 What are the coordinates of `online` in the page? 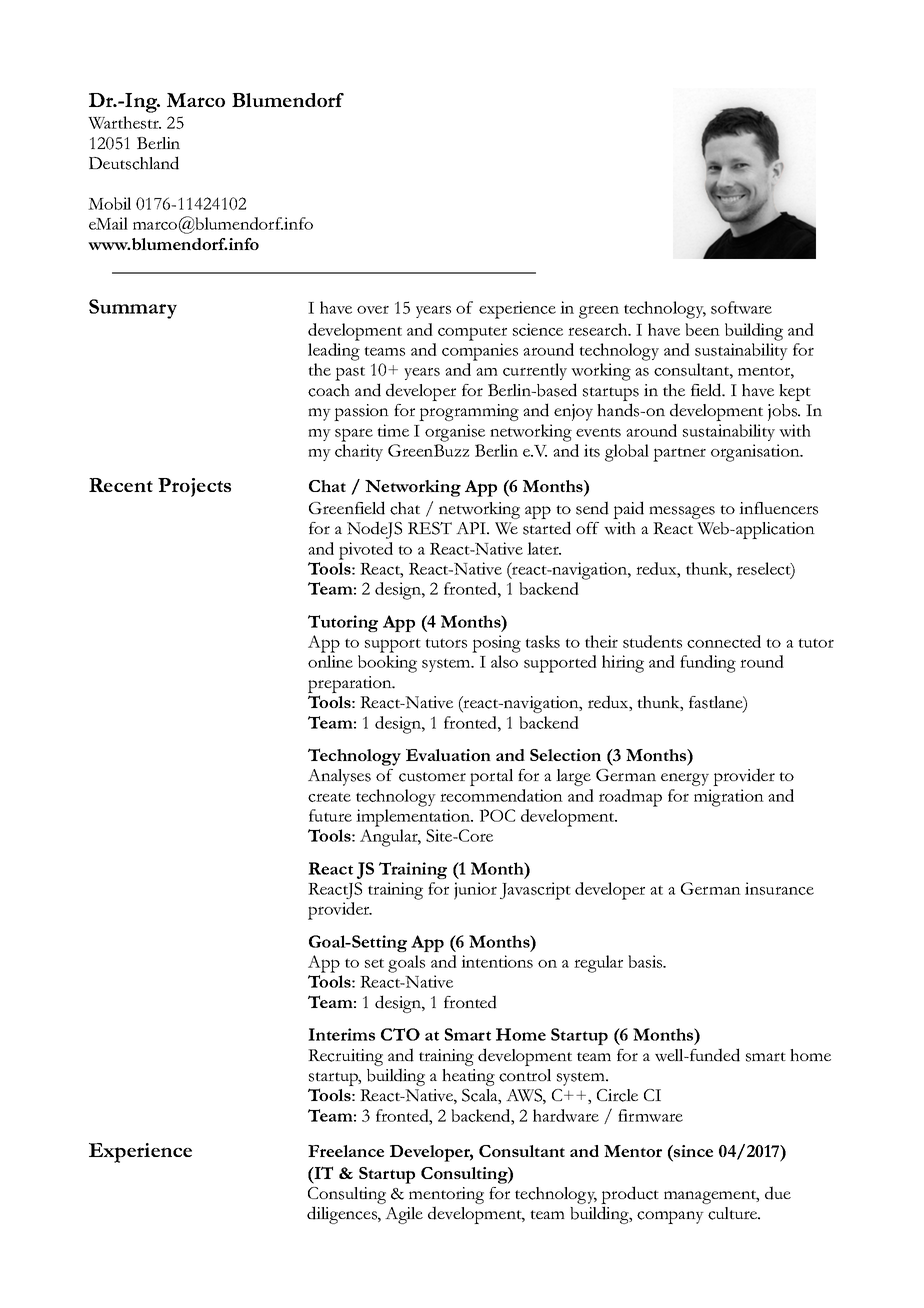 It's located at (330, 661).
